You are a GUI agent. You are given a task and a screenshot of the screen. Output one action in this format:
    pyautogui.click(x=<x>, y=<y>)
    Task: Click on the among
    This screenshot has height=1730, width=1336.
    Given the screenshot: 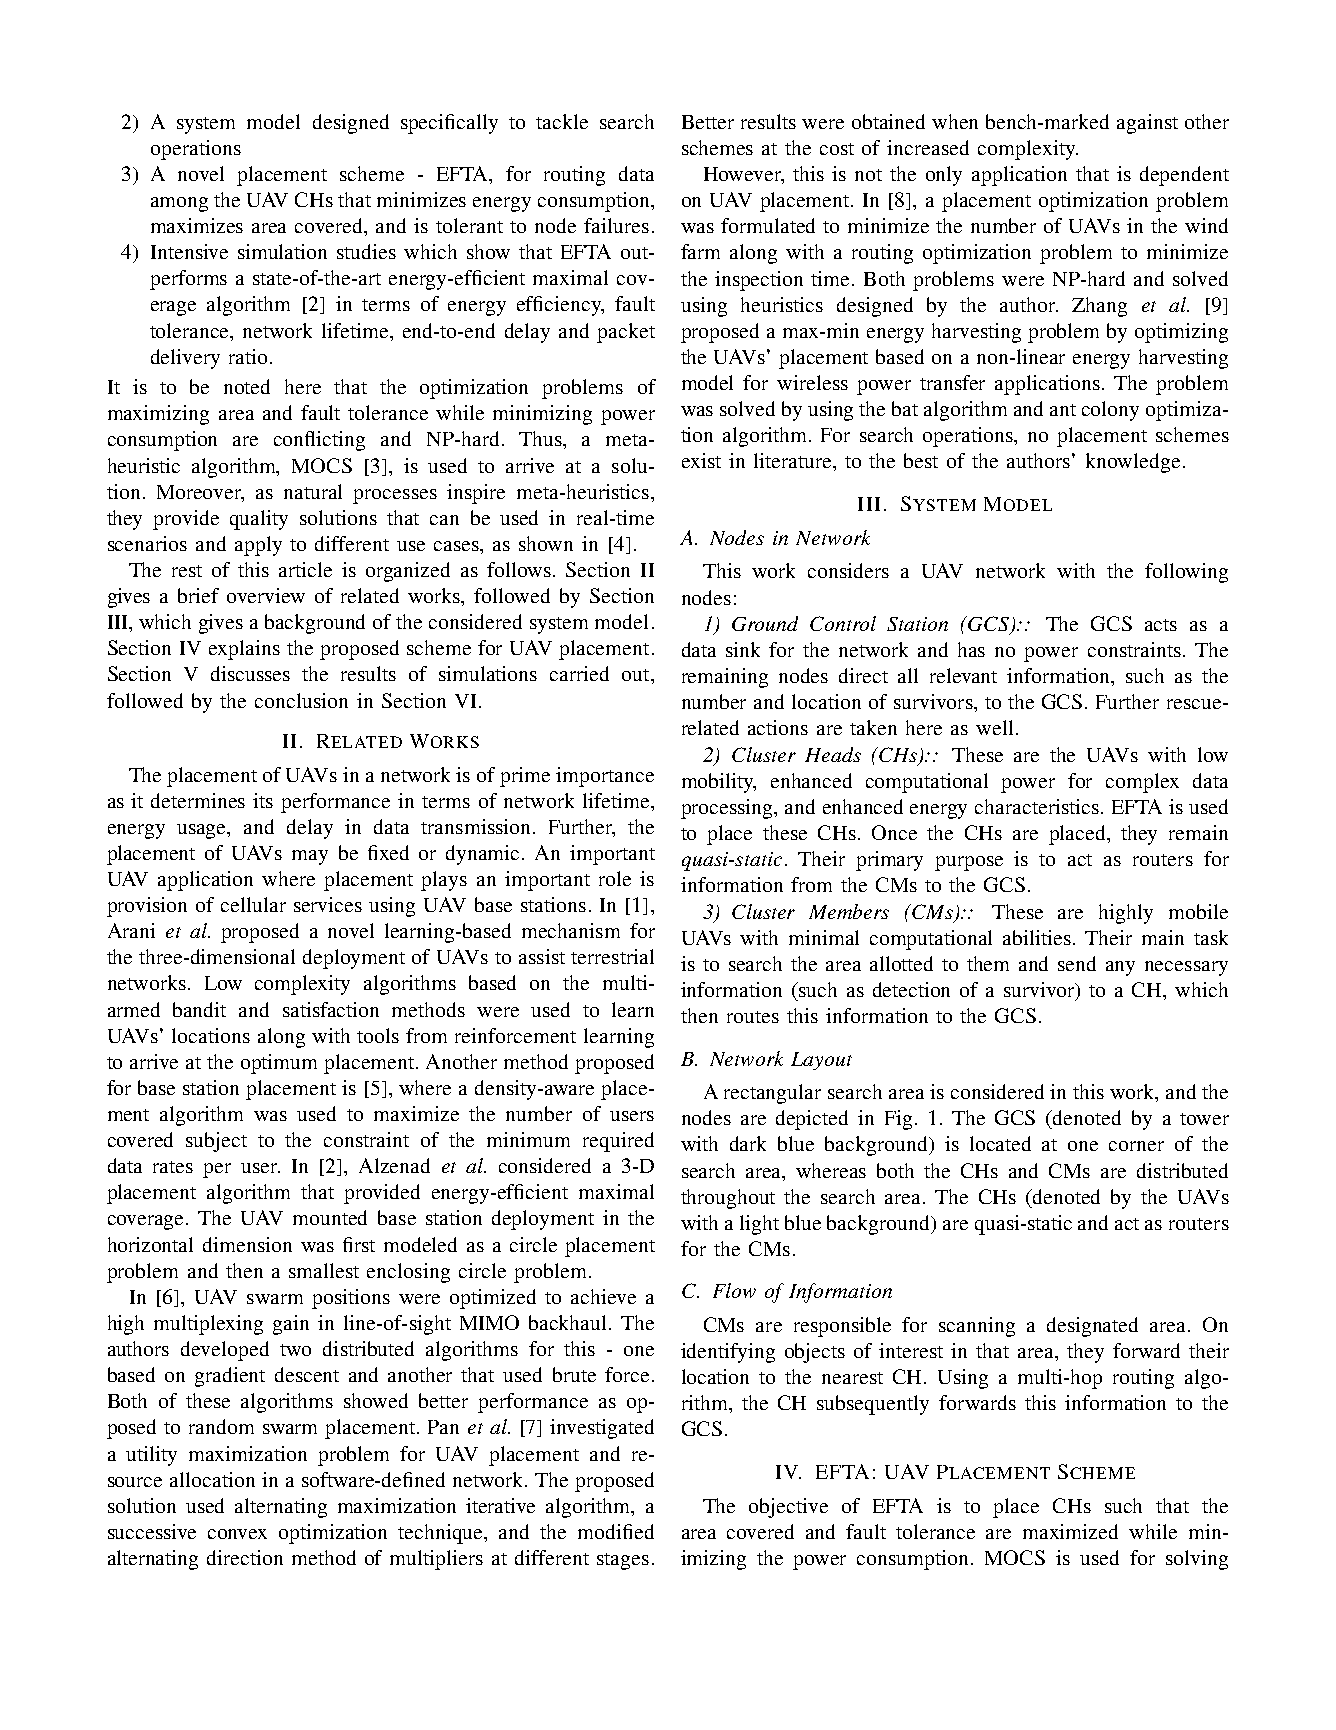 What is the action you would take?
    pyautogui.click(x=179, y=204)
